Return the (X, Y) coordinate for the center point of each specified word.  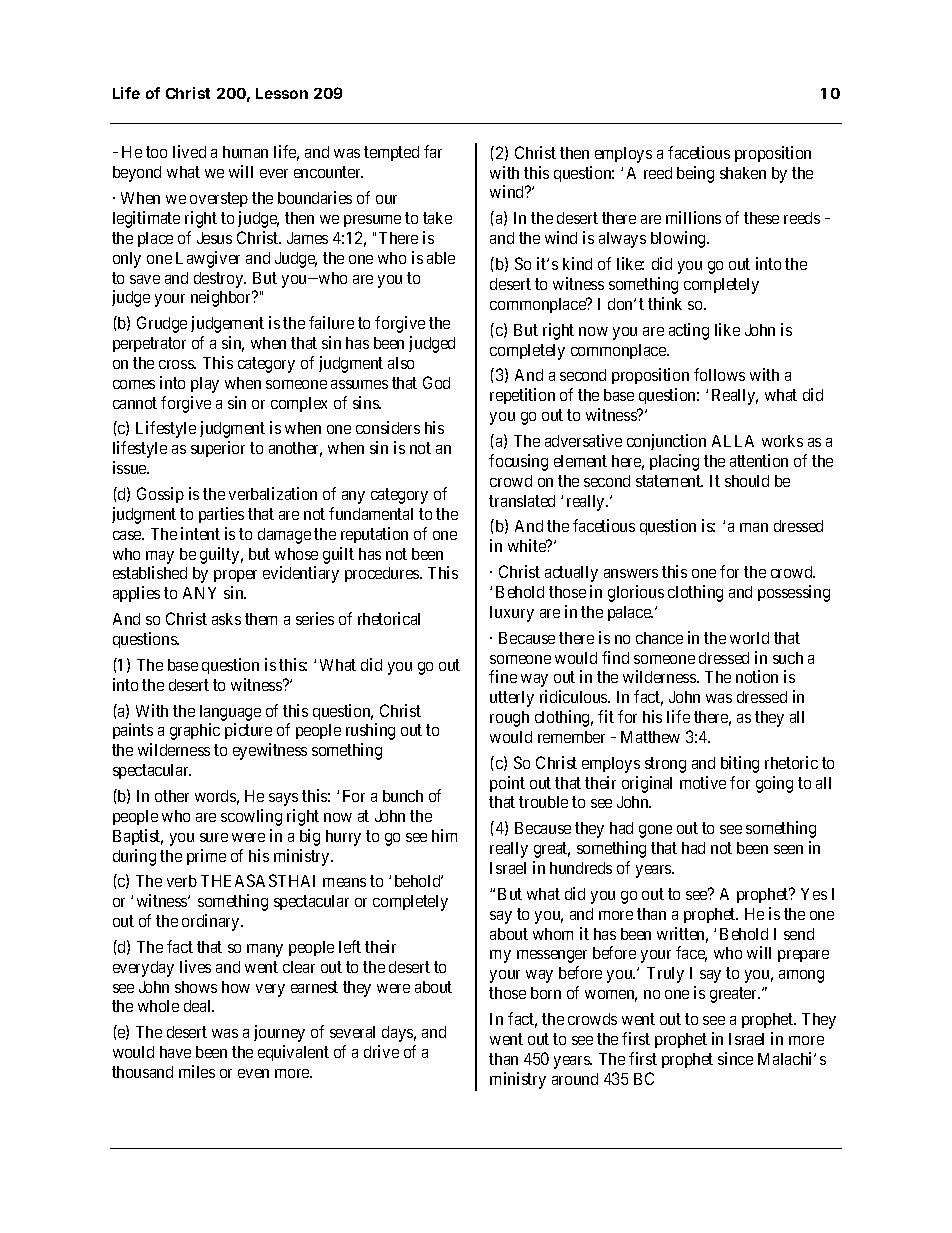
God (436, 382)
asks (226, 619)
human (245, 152)
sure (214, 837)
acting (689, 331)
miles (197, 1071)
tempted (391, 153)
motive (703, 782)
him (444, 835)
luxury (512, 614)
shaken (743, 173)
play (205, 385)
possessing (794, 593)
